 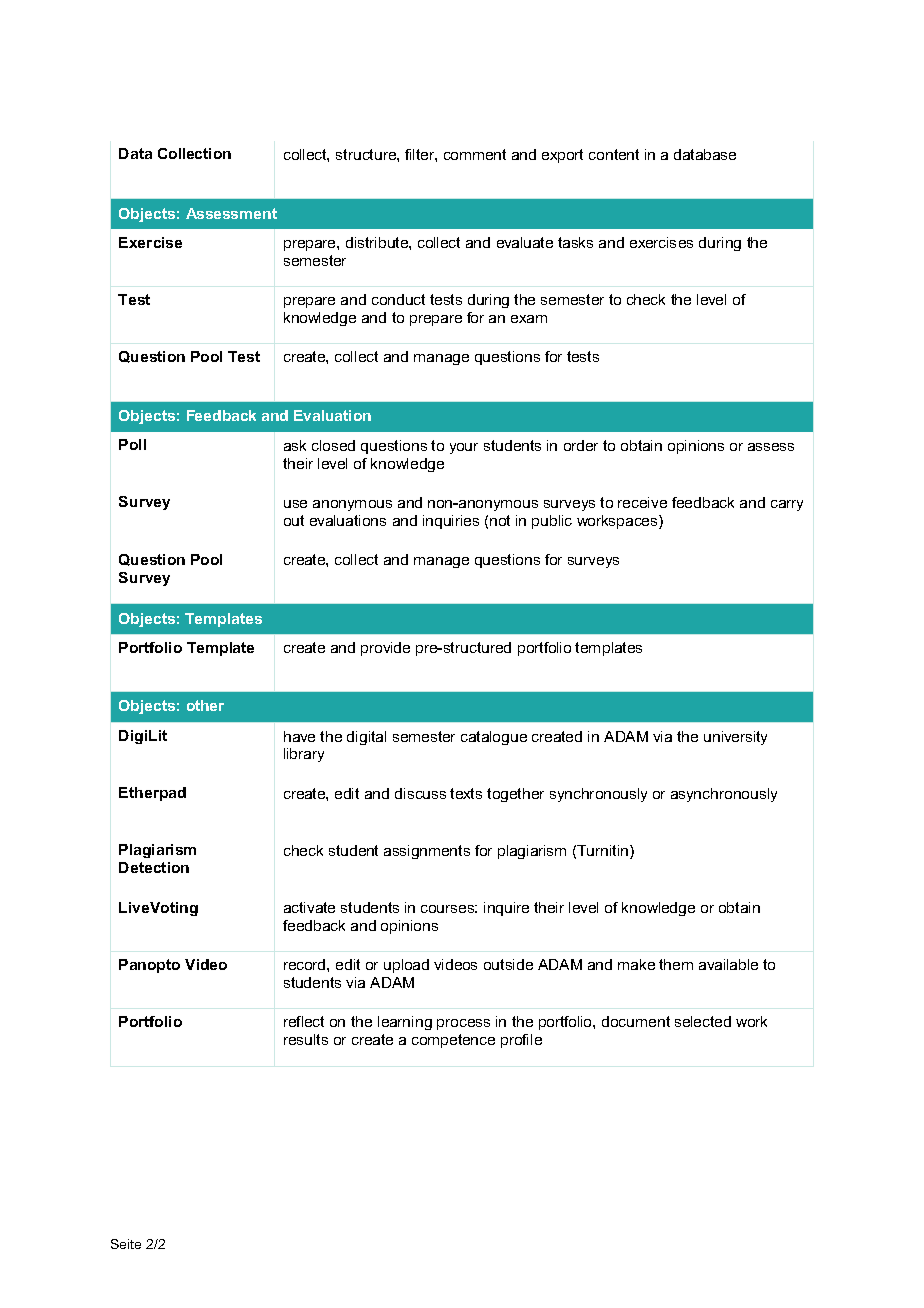 I want to click on Poll, so click(x=132, y=444).
